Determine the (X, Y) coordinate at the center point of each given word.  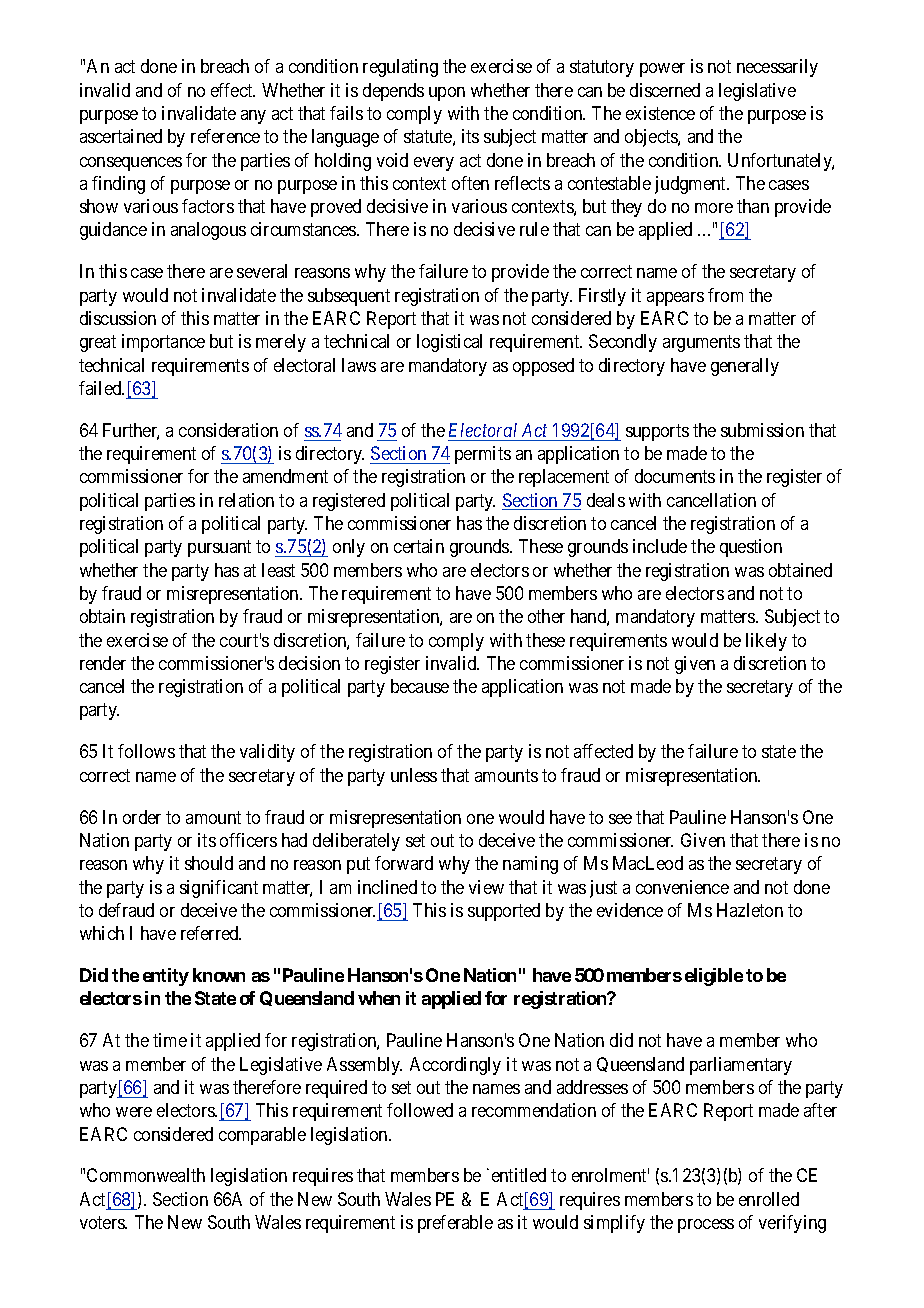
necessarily (777, 68)
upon (447, 94)
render (103, 663)
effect (233, 90)
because (420, 686)
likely (766, 642)
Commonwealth (146, 1175)
